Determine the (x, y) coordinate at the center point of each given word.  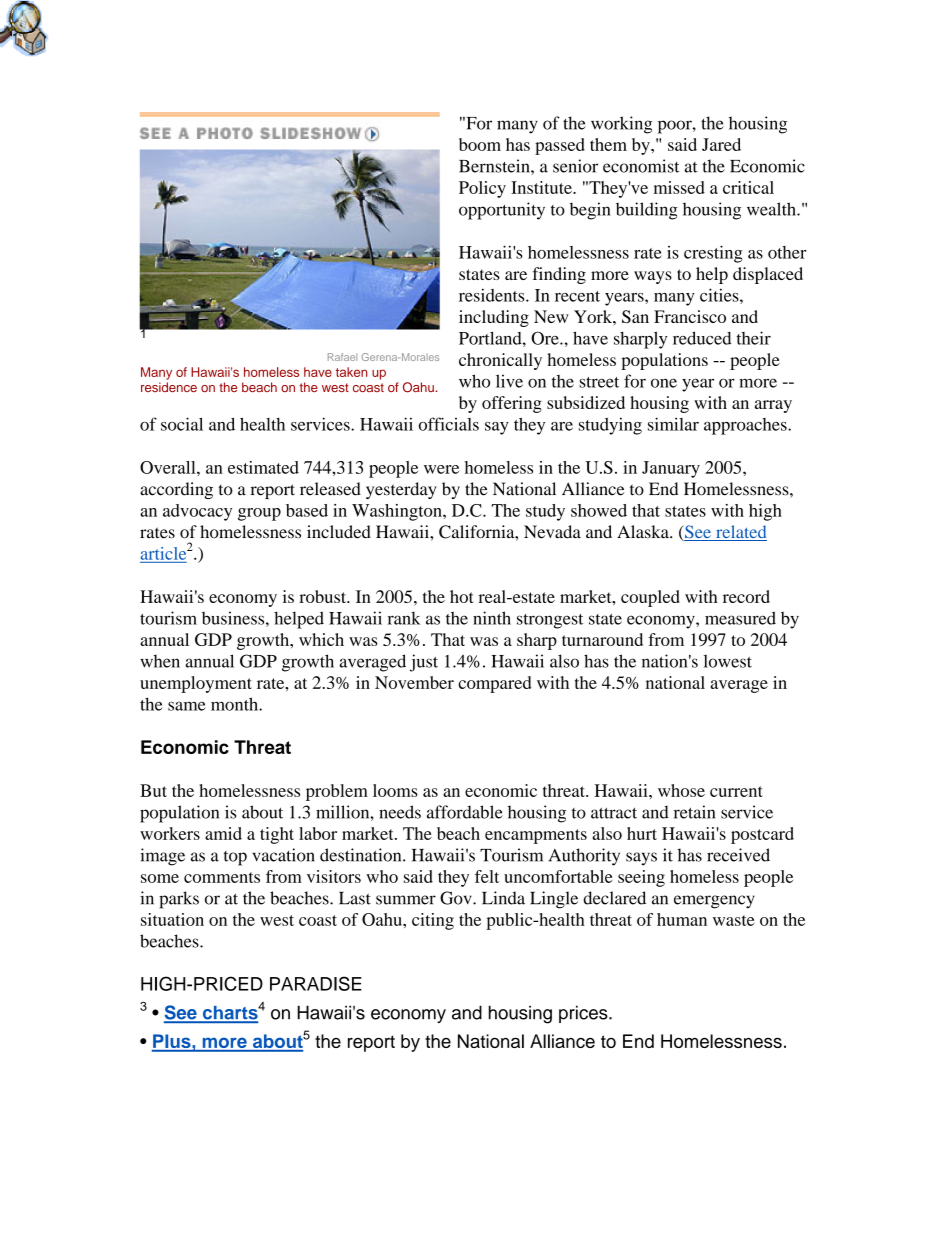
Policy (482, 189)
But (153, 790)
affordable (465, 812)
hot (462, 596)
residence (169, 387)
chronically (500, 361)
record (746, 596)
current (736, 791)
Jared (721, 144)
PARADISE (316, 983)
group (259, 514)
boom (480, 144)
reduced (702, 338)
